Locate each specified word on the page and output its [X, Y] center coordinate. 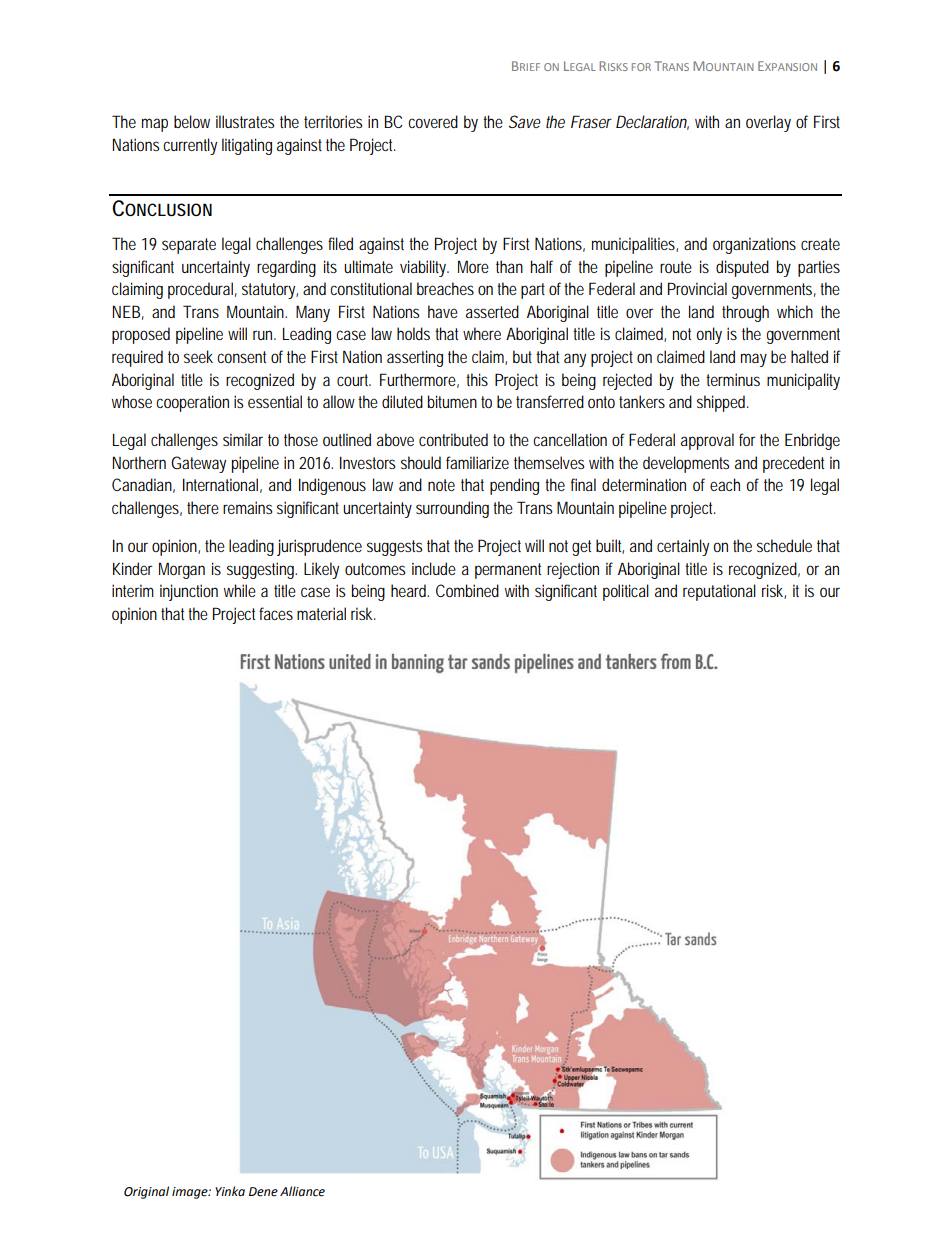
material [321, 613]
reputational [719, 592]
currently [190, 146]
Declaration [652, 122]
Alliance [302, 1191]
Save [525, 121]
